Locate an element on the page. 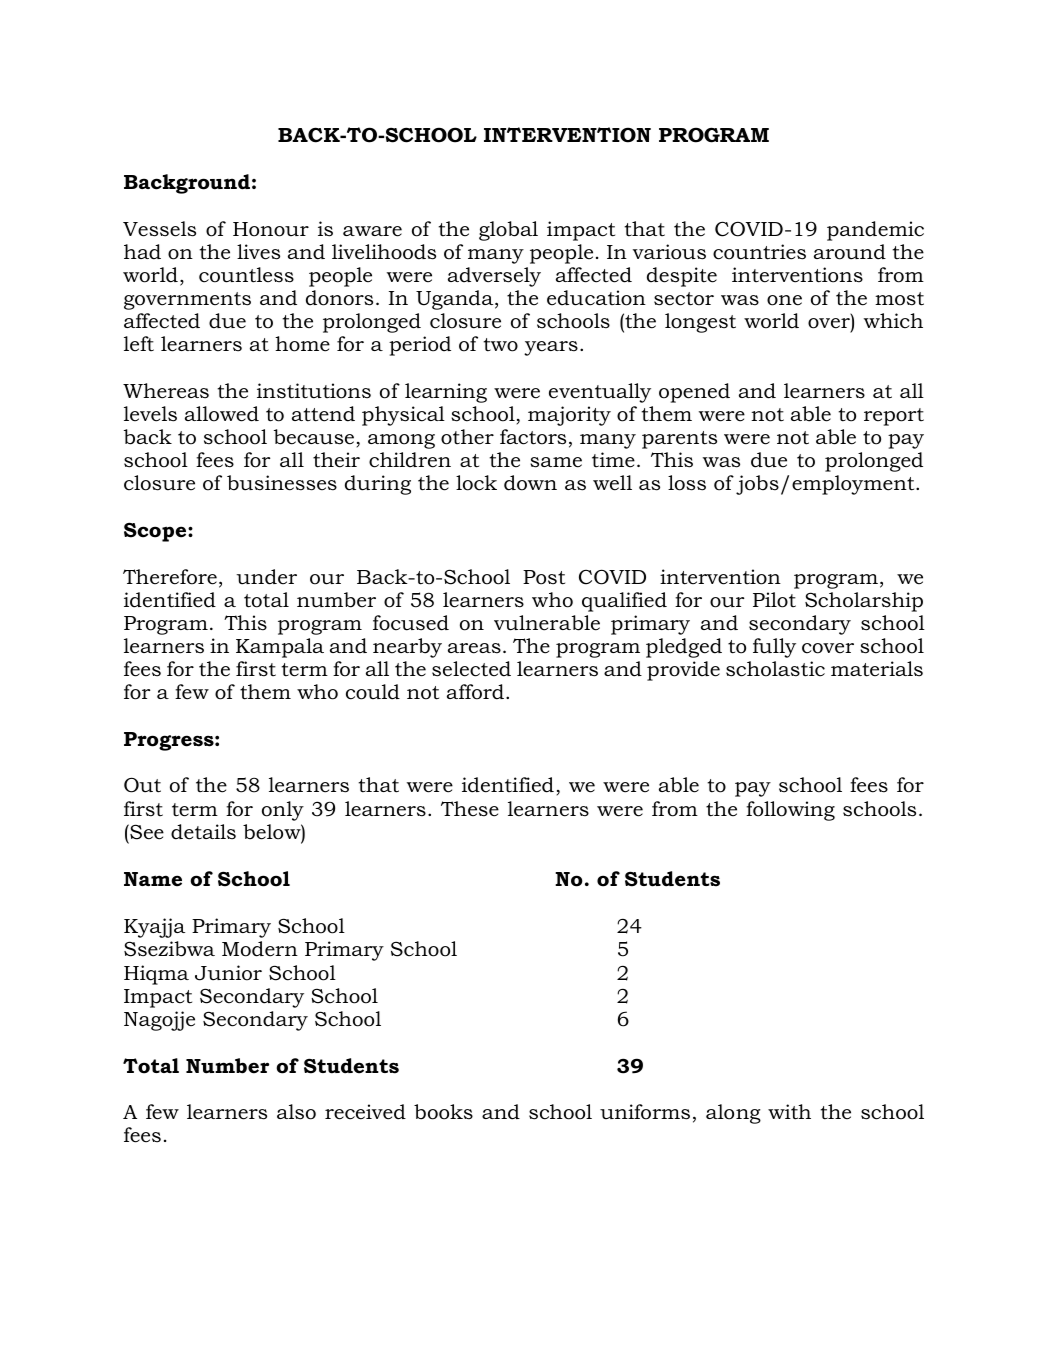 This document has width=1048, height=1356. Scope is located at coordinates (156, 532).
